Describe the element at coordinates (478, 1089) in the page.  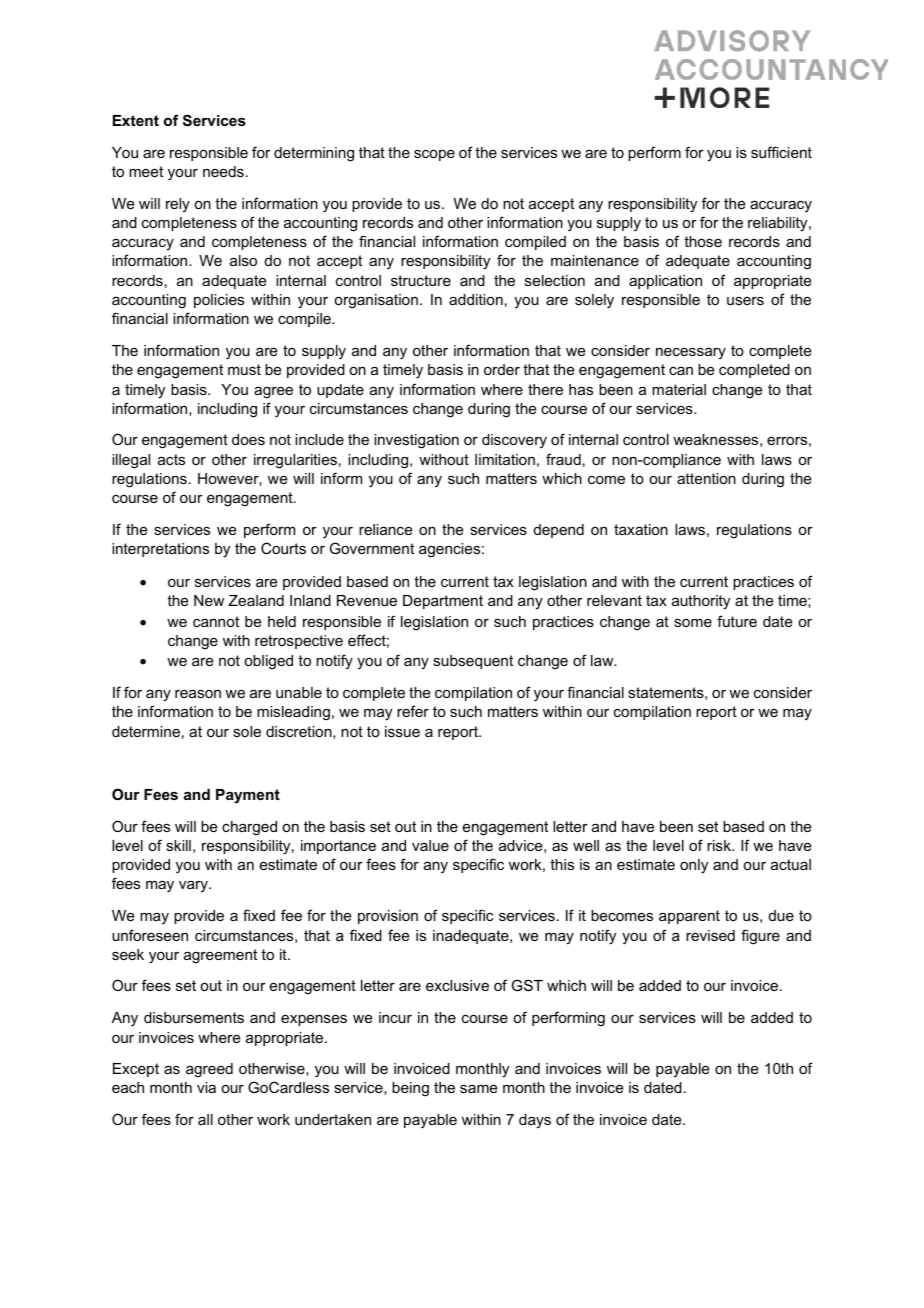
I see `same` at that location.
